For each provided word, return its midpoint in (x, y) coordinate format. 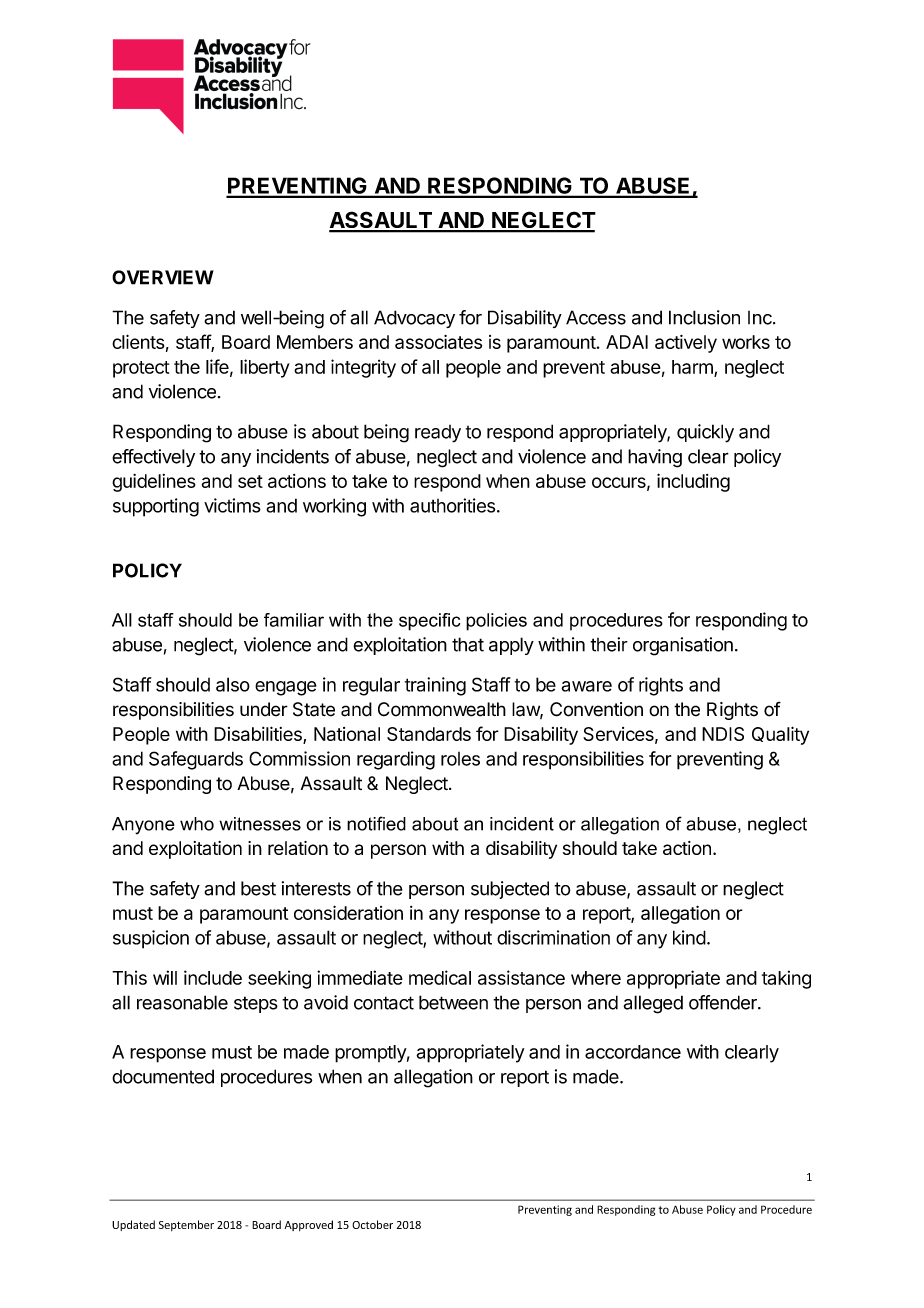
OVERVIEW (163, 277)
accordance (633, 1052)
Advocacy (414, 319)
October (372, 1224)
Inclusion (704, 317)
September (186, 1225)
